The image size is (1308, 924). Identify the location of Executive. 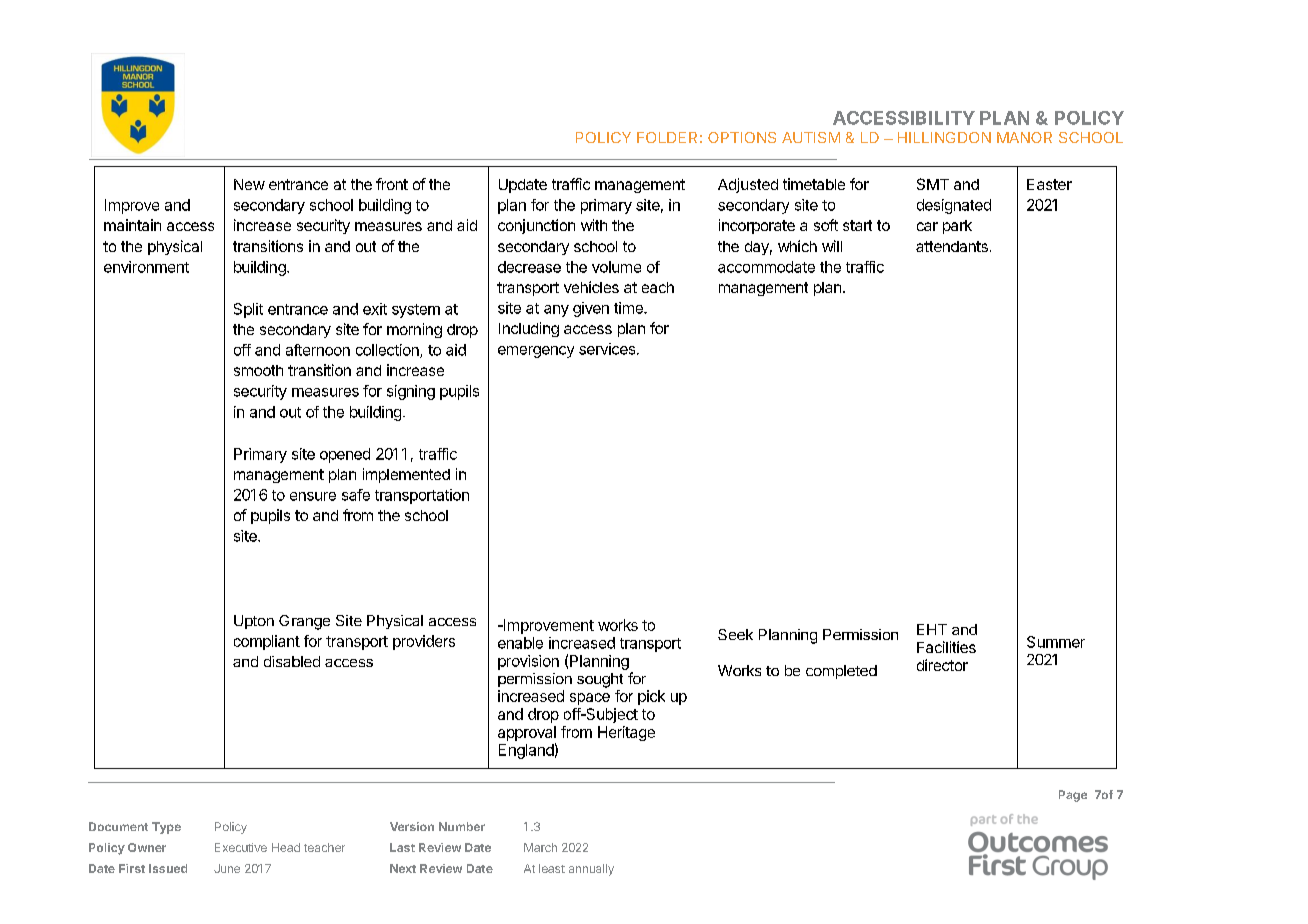
(241, 847).
